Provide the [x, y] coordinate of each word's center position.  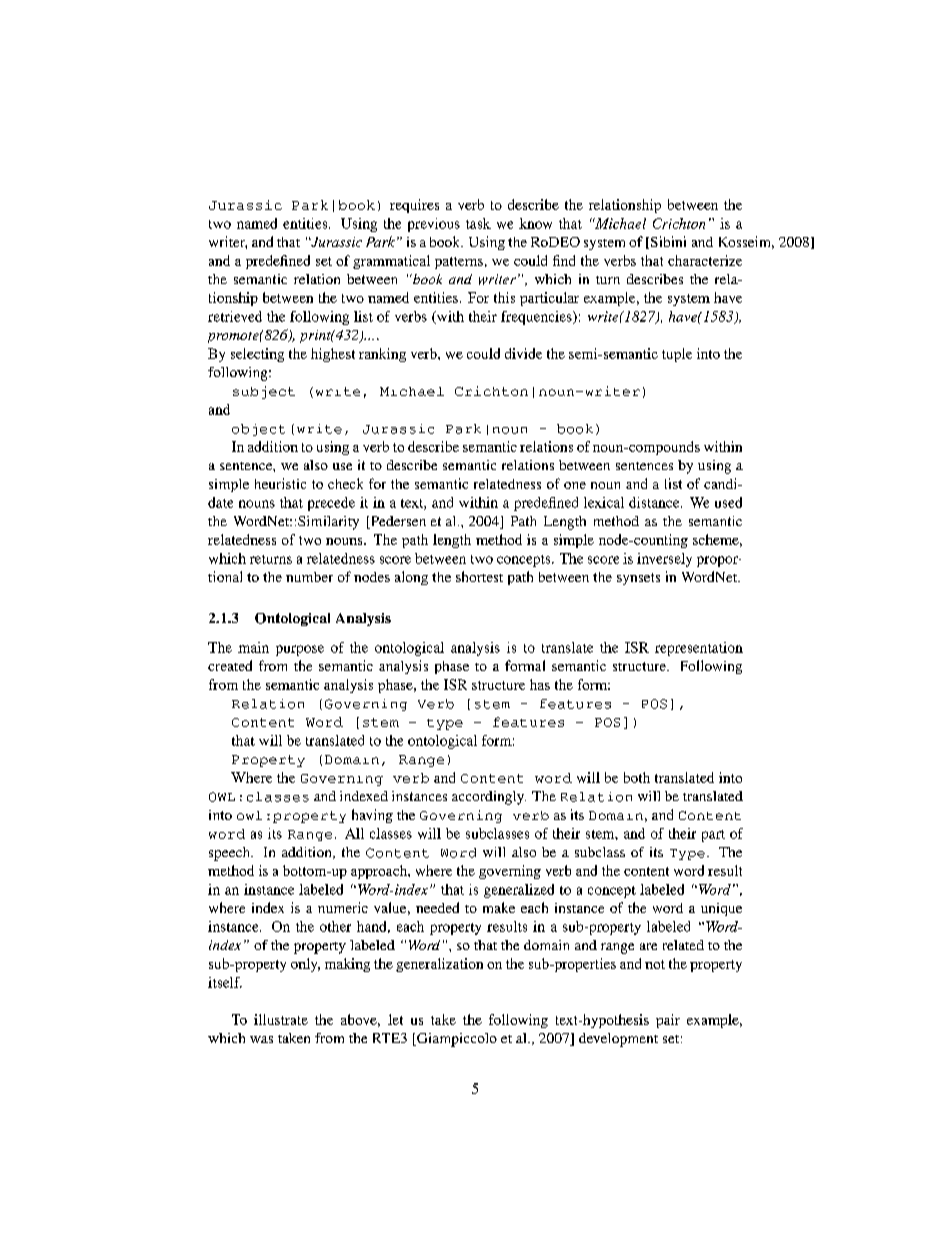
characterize [705, 260]
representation [699, 649]
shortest [479, 576]
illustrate [281, 1019]
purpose [300, 650]
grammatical [391, 262]
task [478, 223]
